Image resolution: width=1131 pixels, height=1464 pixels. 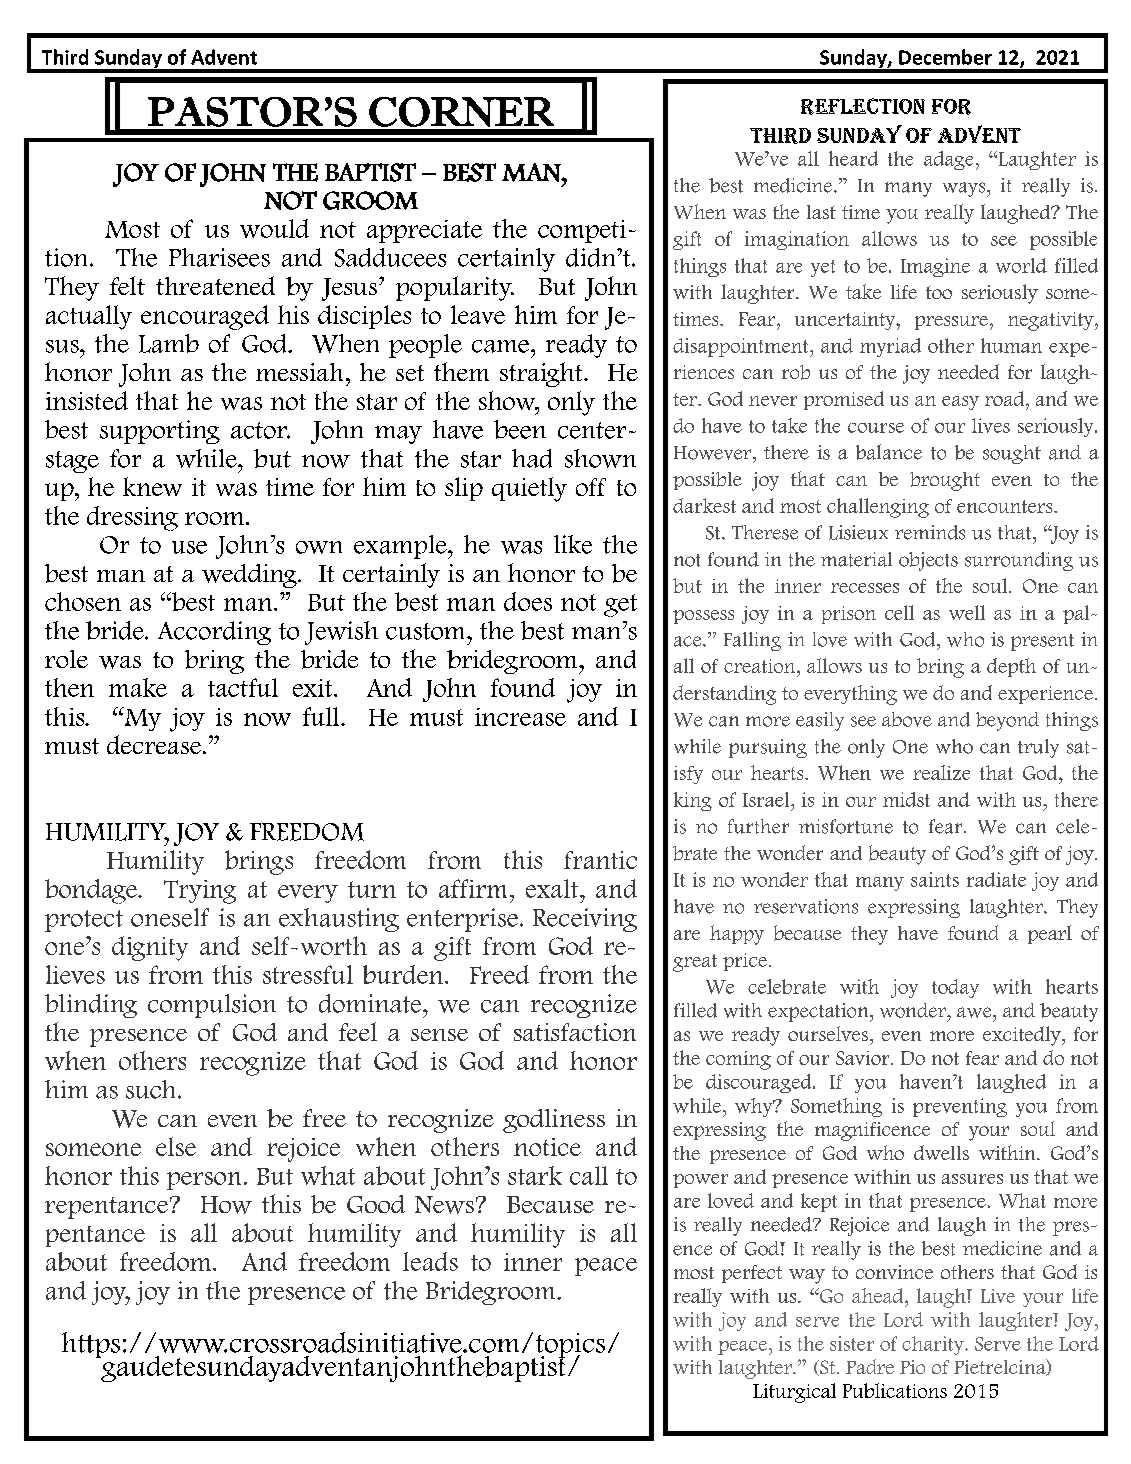 I want to click on December, so click(x=945, y=57).
